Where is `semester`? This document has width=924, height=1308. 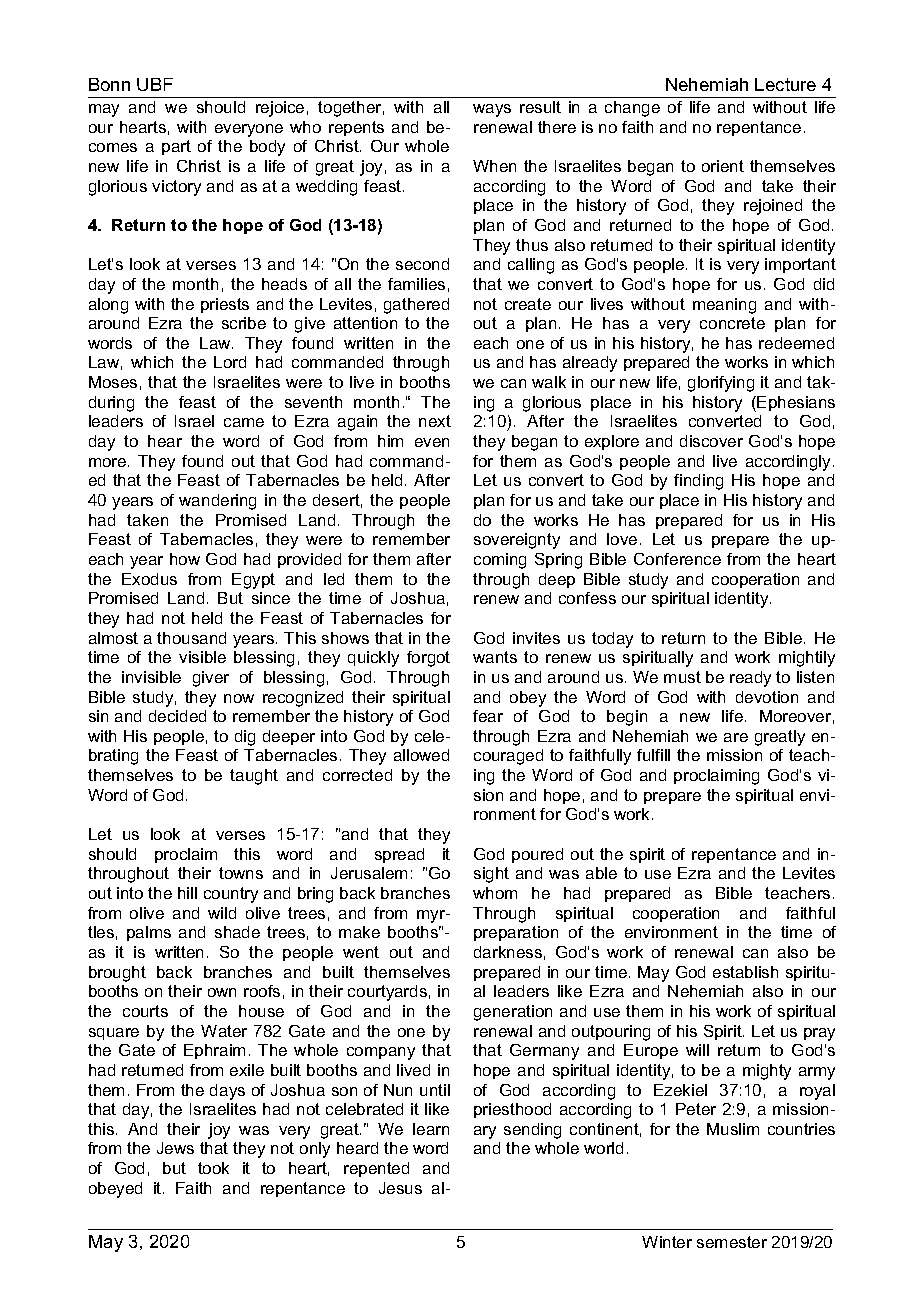
semester is located at coordinates (732, 1242).
